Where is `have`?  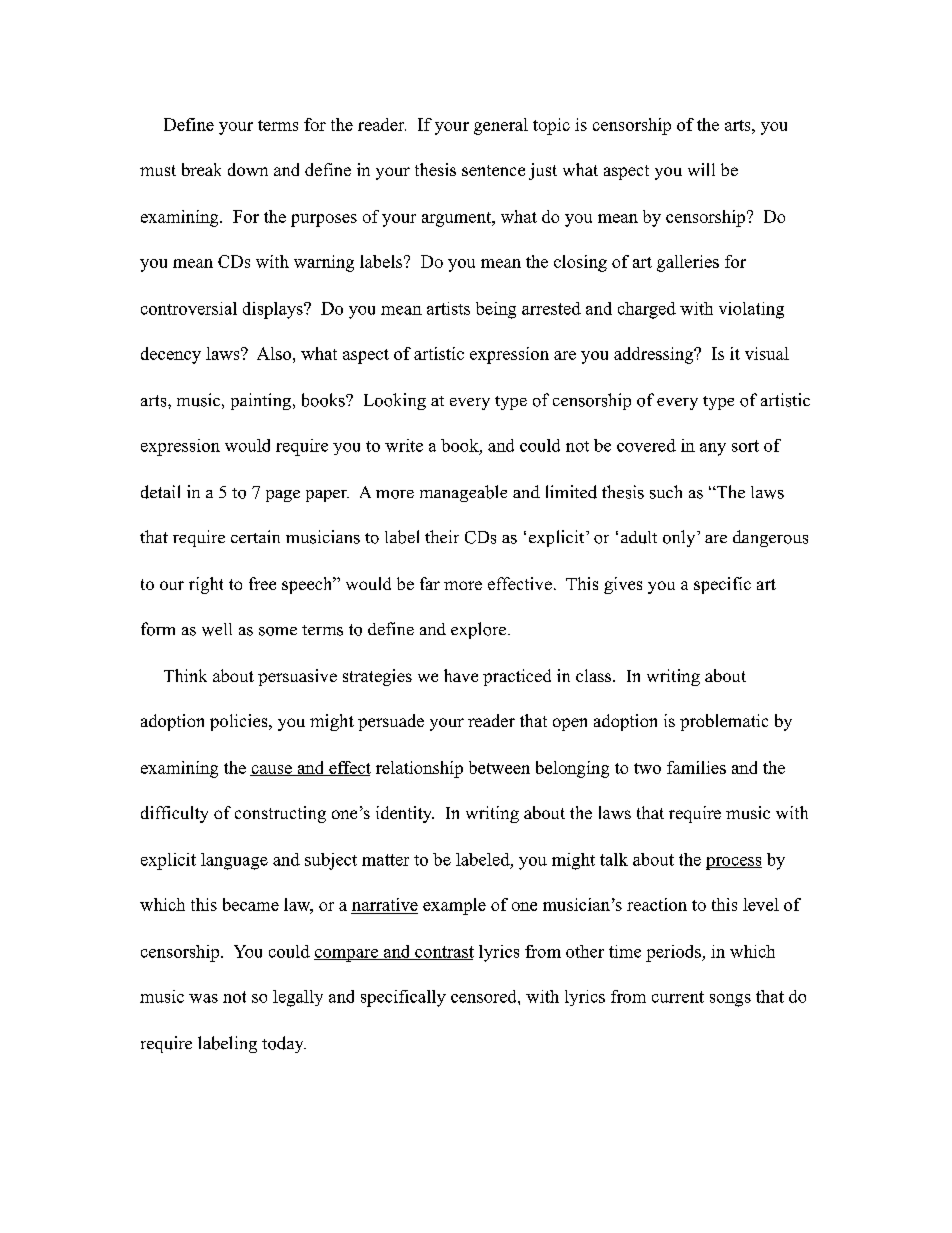
have is located at coordinates (461, 675).
